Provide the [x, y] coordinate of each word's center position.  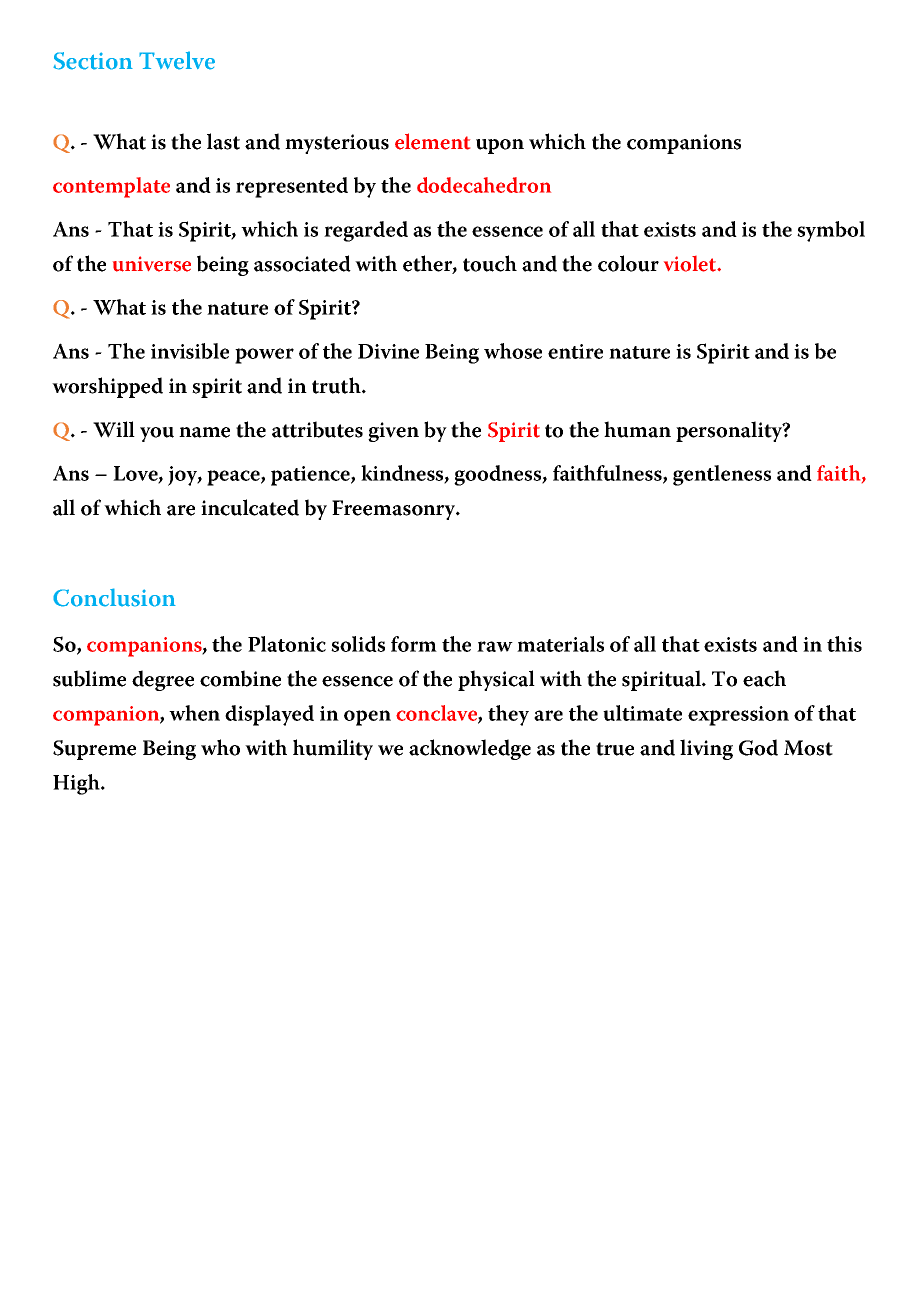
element [432, 141]
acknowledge [470, 749]
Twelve [177, 60]
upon [500, 146]
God [758, 747]
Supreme [94, 750]
